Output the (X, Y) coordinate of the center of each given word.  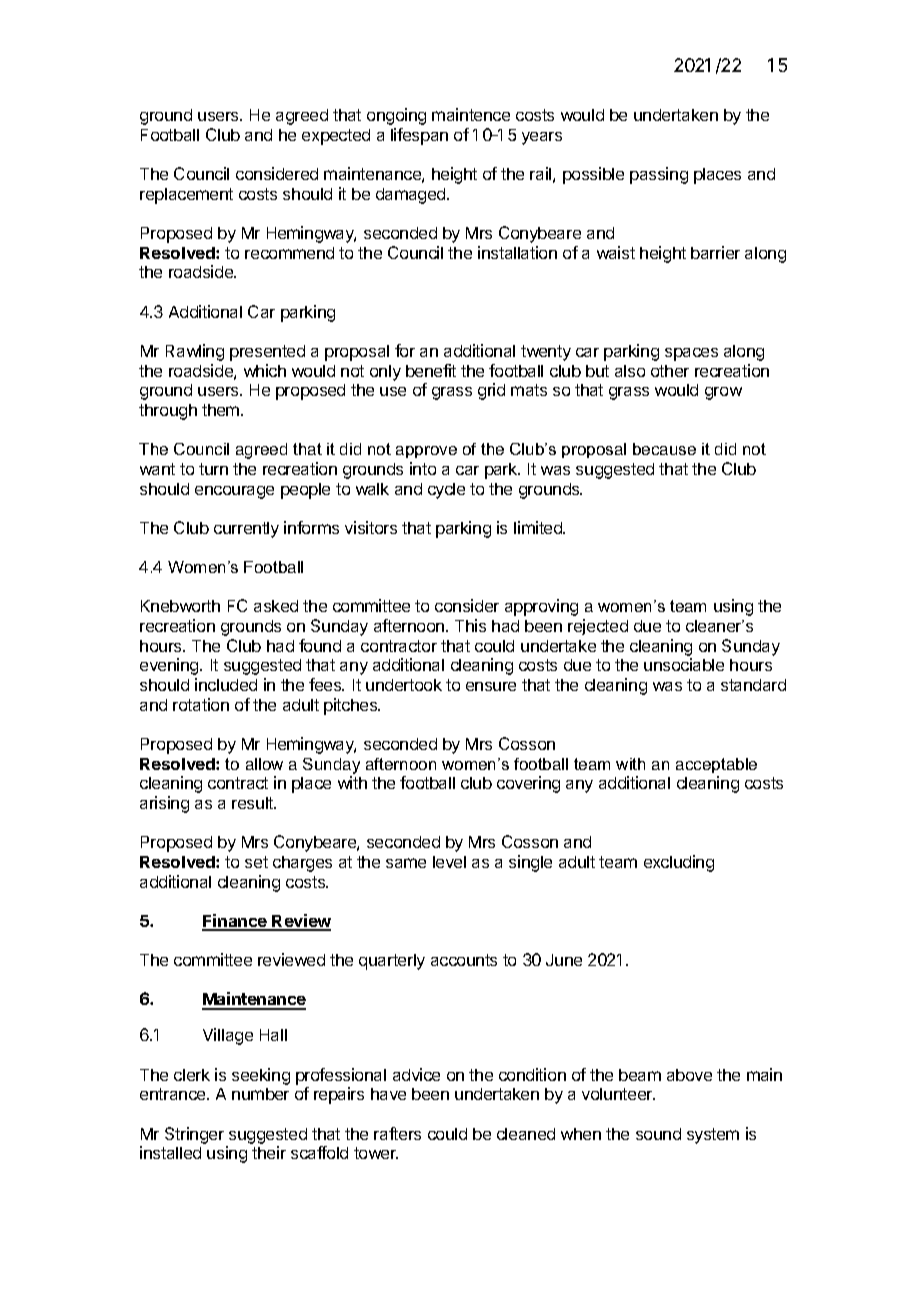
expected (336, 137)
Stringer (194, 1135)
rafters (397, 1133)
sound (658, 1134)
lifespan (419, 136)
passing (659, 175)
